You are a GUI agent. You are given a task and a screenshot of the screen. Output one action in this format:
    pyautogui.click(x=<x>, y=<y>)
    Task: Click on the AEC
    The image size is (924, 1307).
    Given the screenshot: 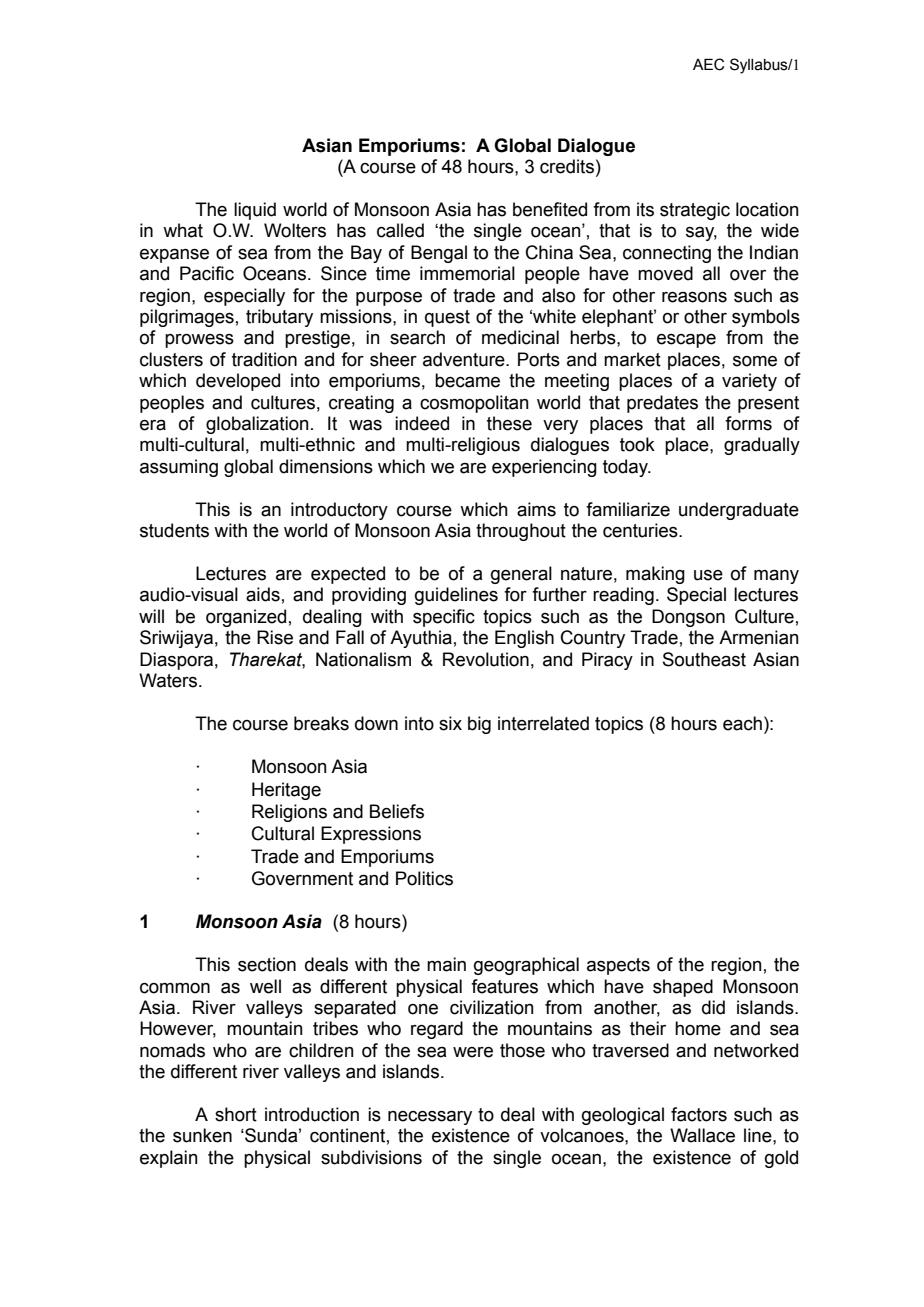 What is the action you would take?
    pyautogui.click(x=708, y=64)
